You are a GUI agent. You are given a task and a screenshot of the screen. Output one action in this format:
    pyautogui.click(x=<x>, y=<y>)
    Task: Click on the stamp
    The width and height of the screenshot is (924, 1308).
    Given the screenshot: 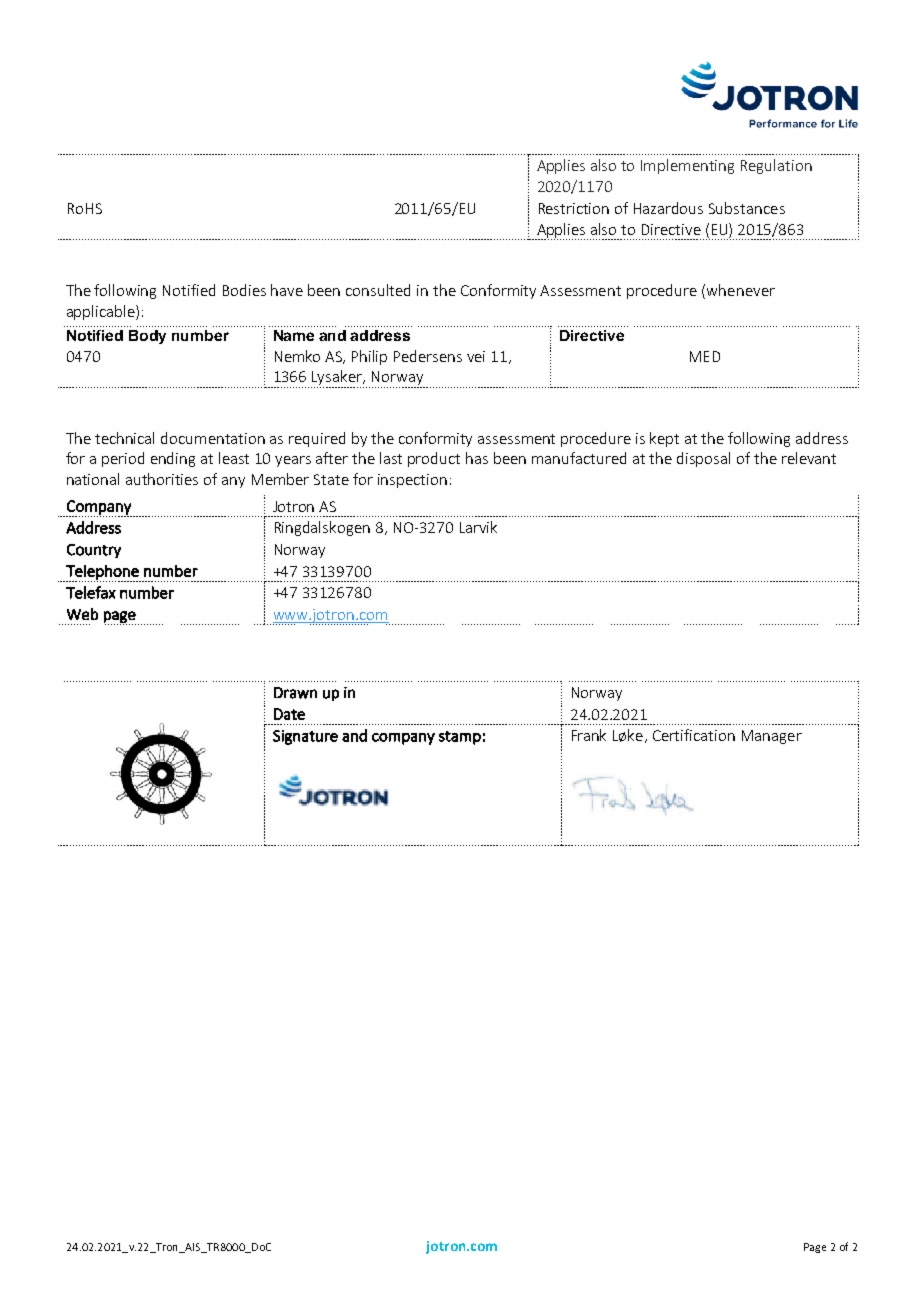 What is the action you would take?
    pyautogui.click(x=460, y=738)
